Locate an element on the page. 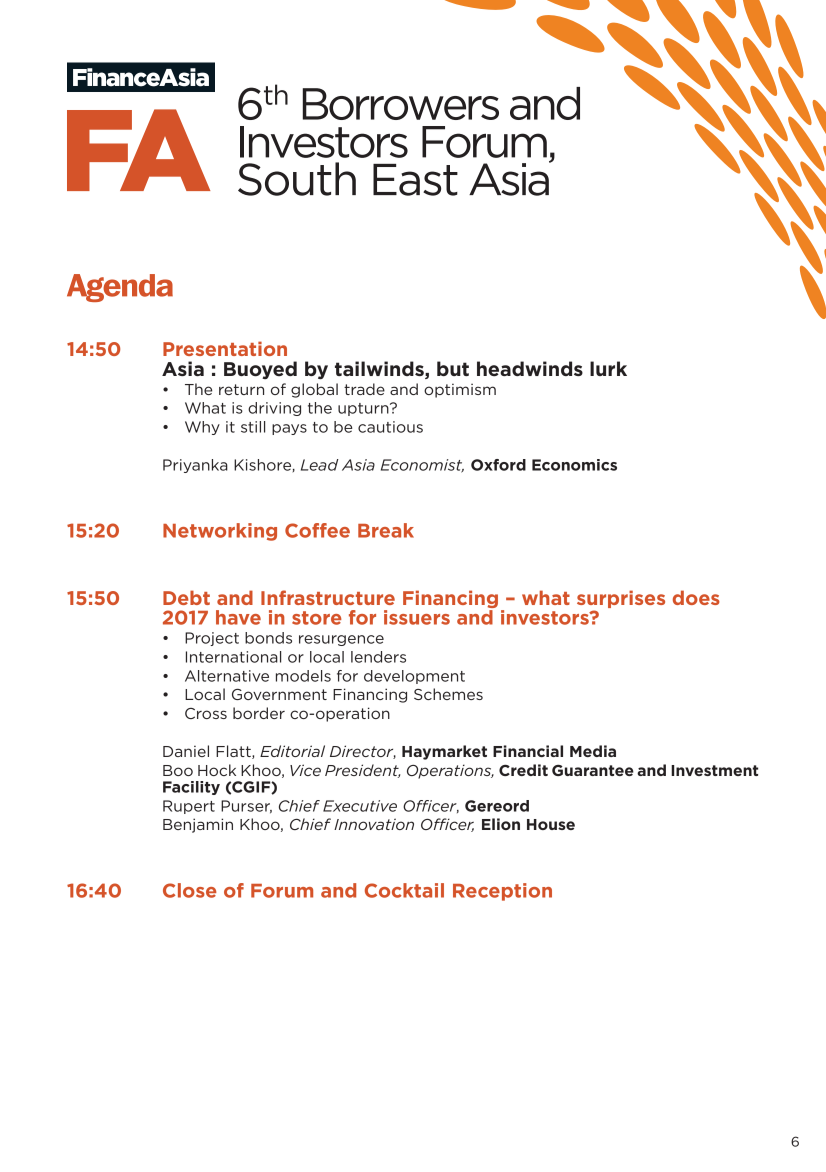 This page has height=1172, width=826. but is located at coordinates (453, 368).
